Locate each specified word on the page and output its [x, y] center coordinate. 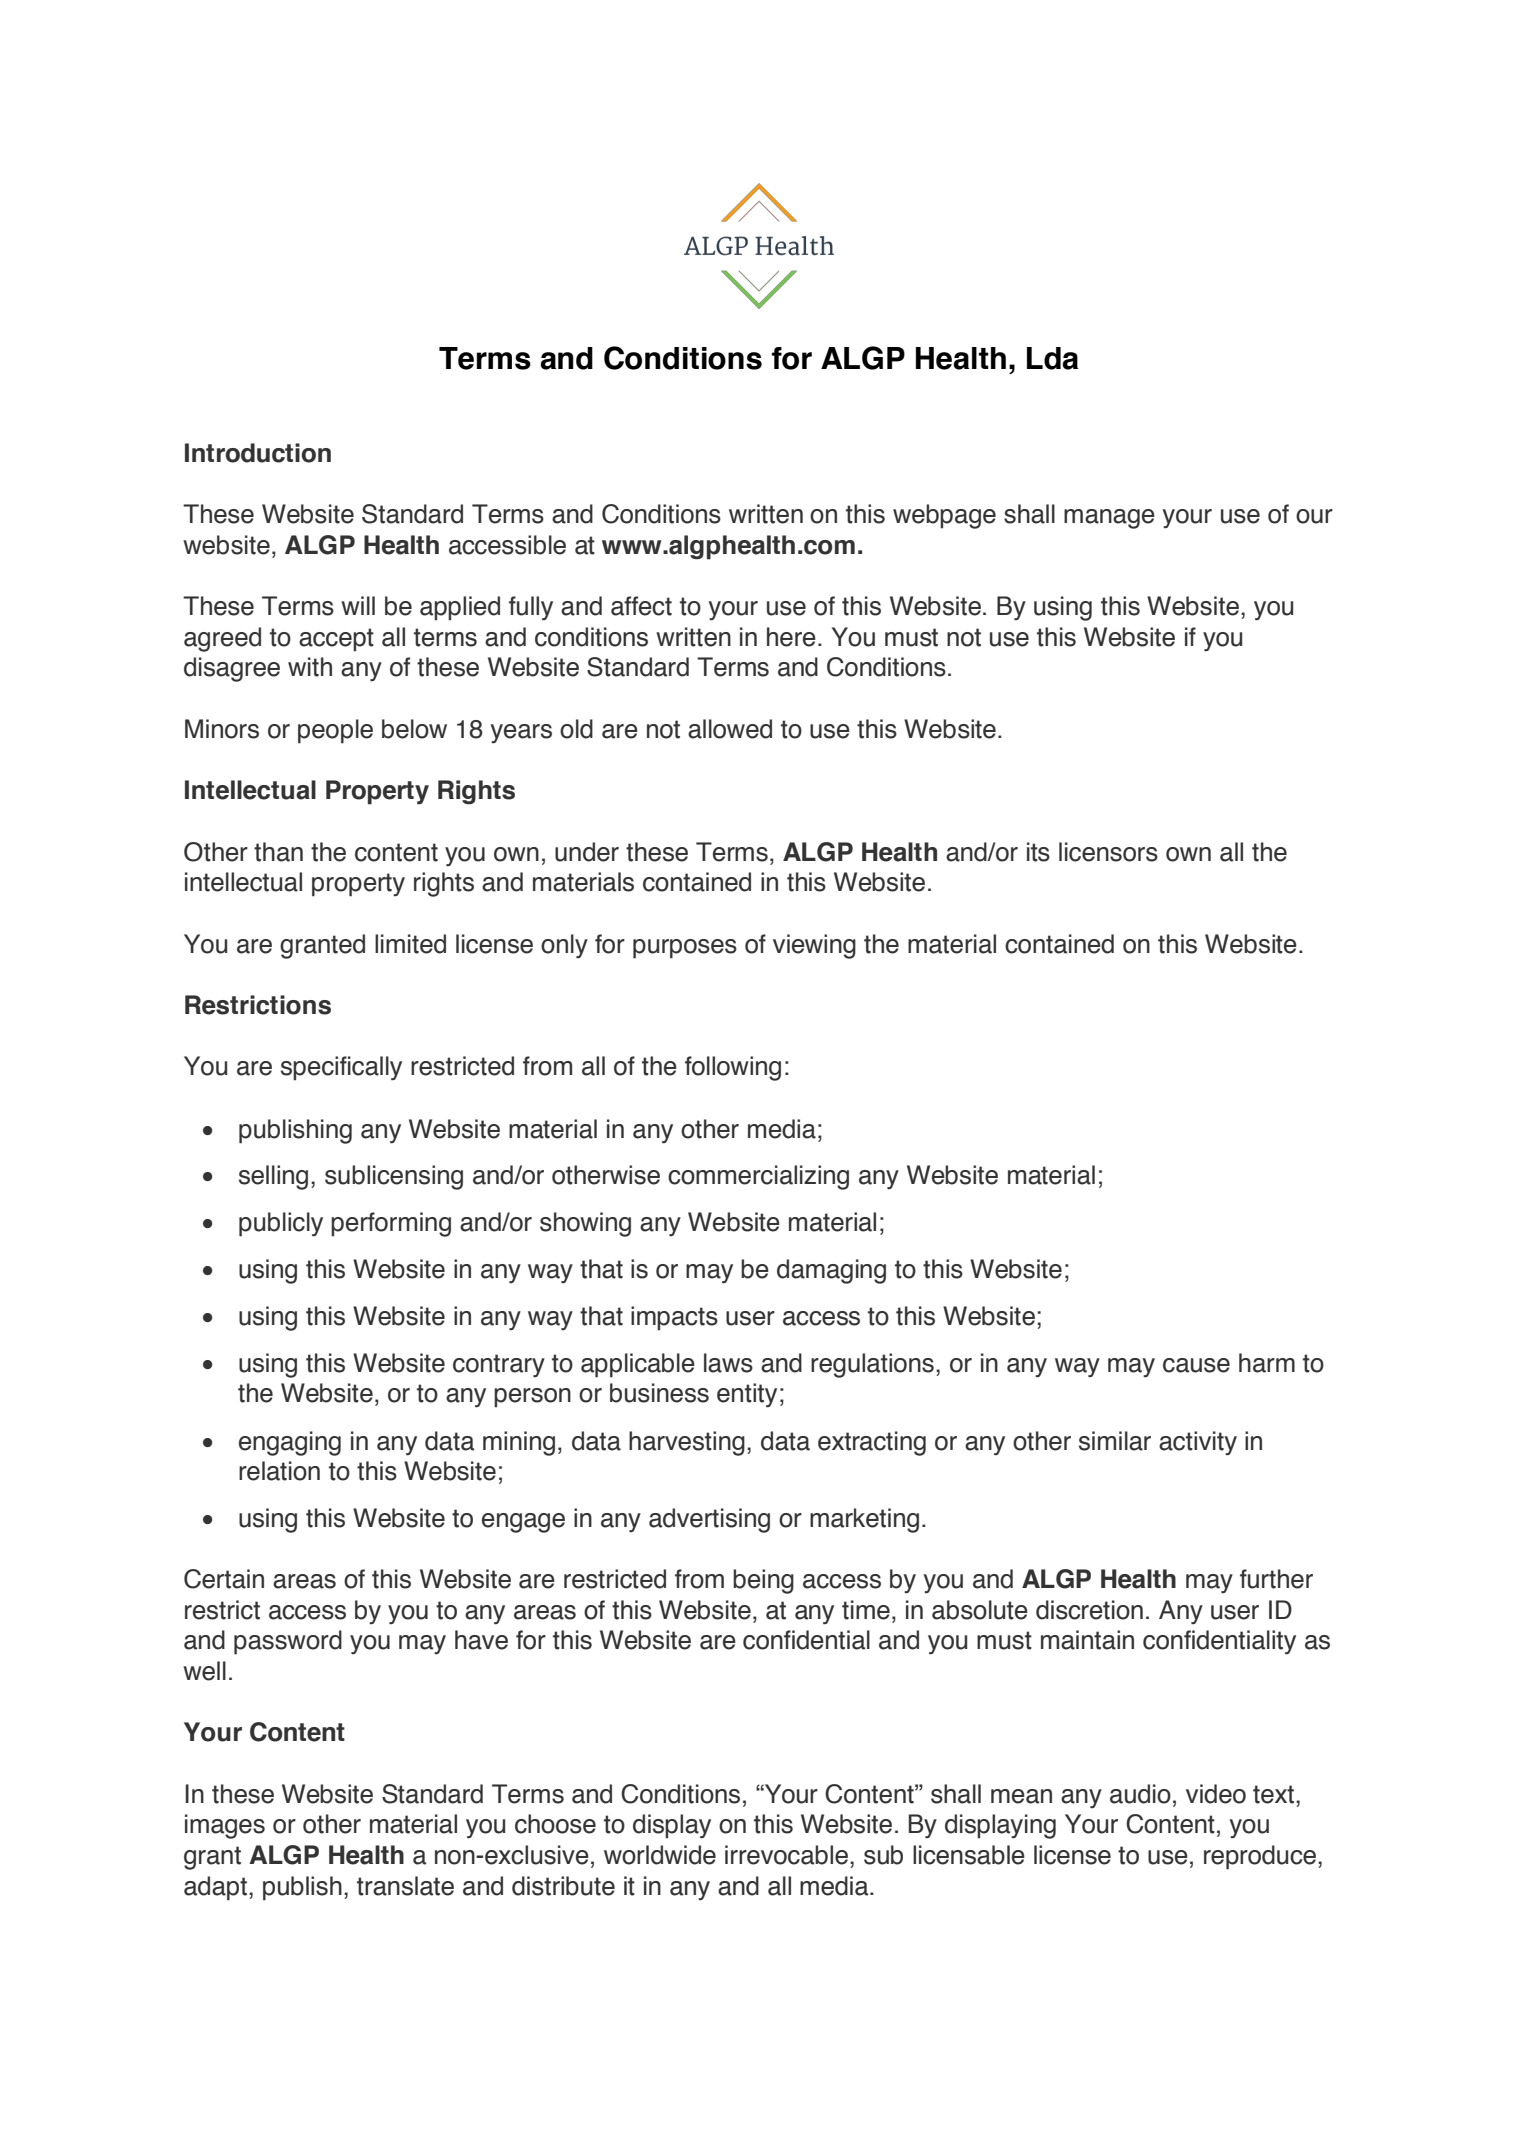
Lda [1052, 358]
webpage [944, 516]
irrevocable [786, 1855]
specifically [341, 1068]
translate [405, 1886]
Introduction [258, 453]
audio [1140, 1794]
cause [1196, 1365]
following [733, 1068]
